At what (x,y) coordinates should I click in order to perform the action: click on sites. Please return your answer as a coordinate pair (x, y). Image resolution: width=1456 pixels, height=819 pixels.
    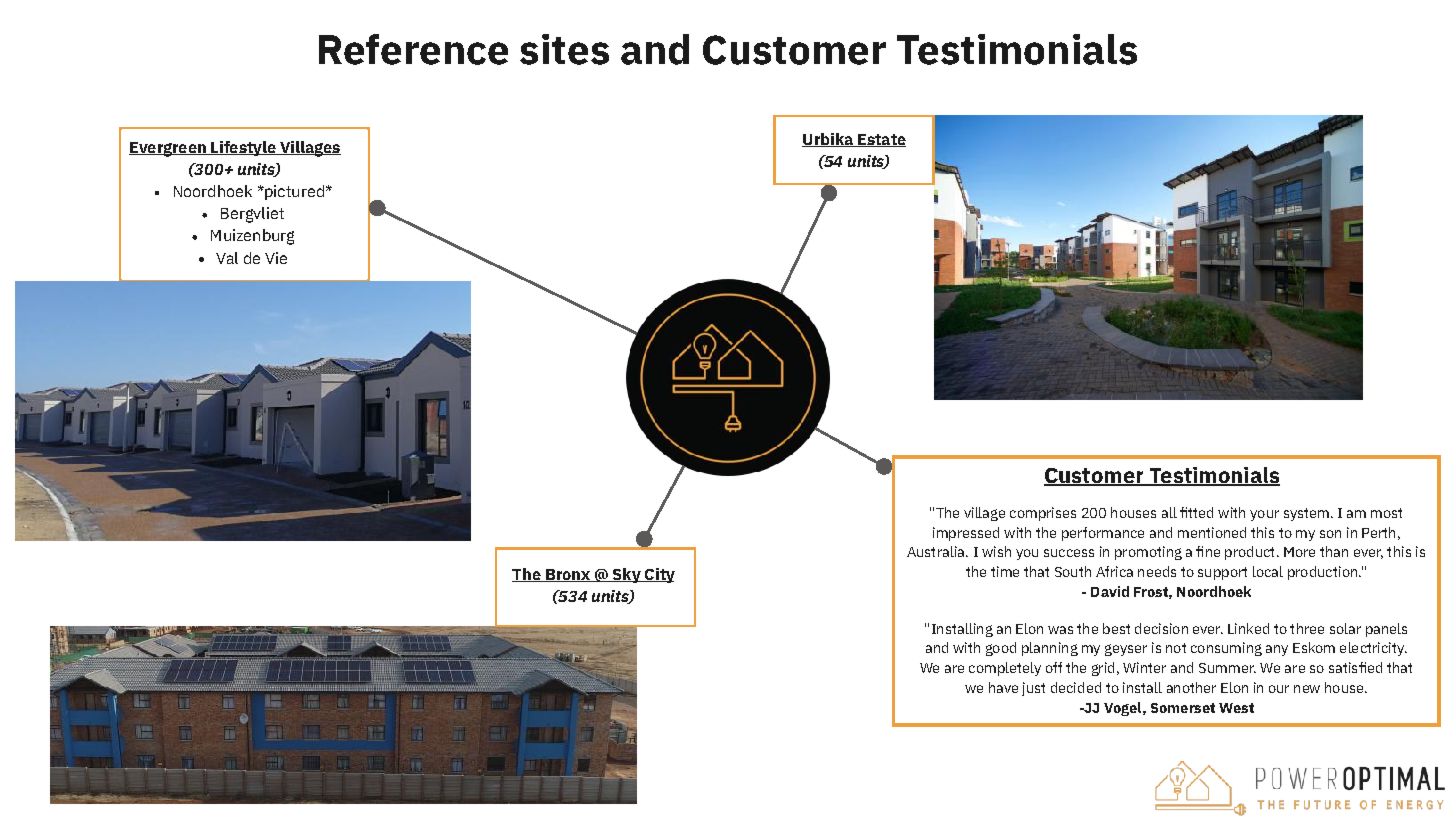
    Looking at the image, I should click on (564, 49).
